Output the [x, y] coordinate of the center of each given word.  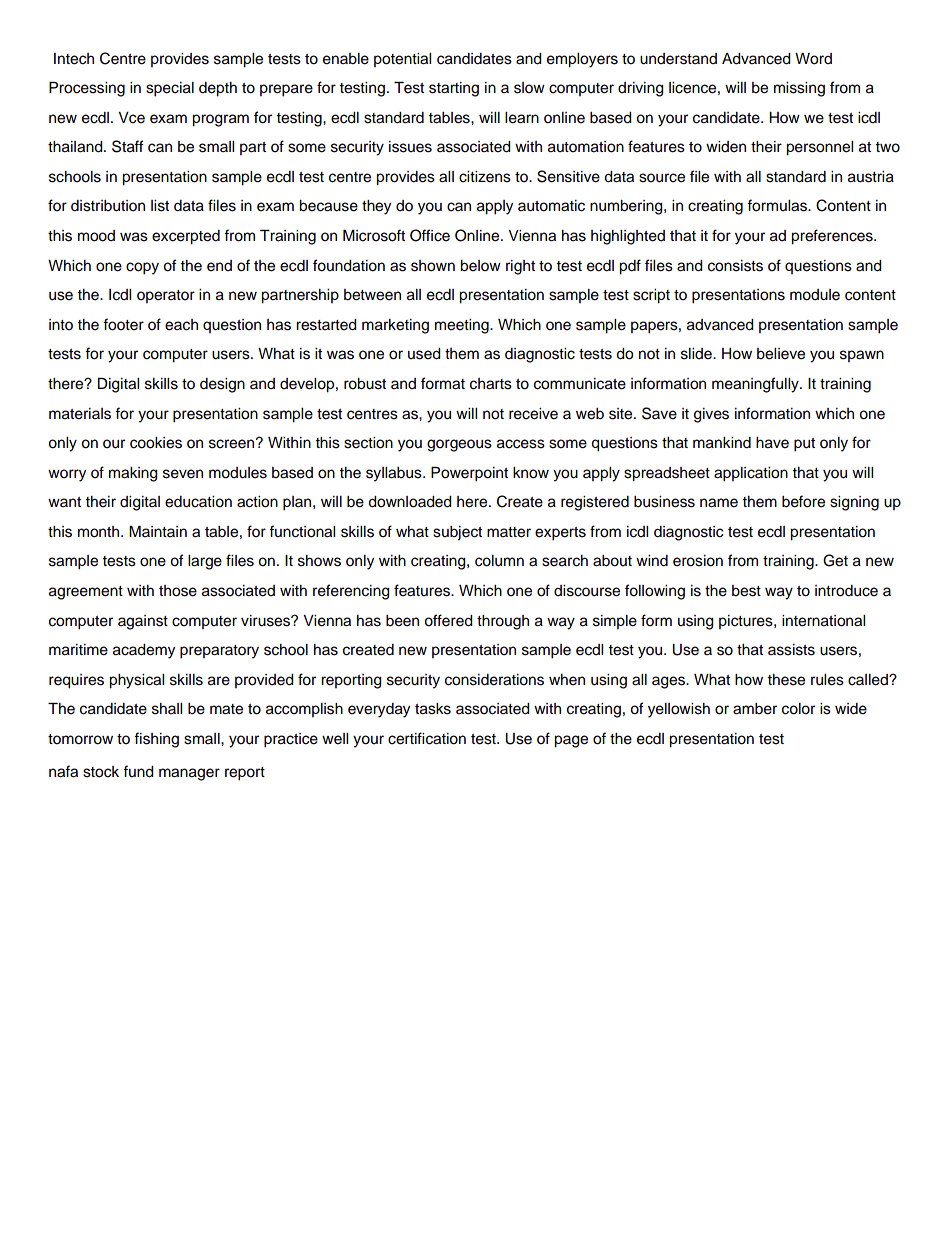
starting [454, 89]
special [170, 89]
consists [735, 266]
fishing [156, 740]
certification [427, 738]
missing [799, 89]
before [803, 501]
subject [457, 533]
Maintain [158, 531]
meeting [463, 326]
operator [166, 296]
